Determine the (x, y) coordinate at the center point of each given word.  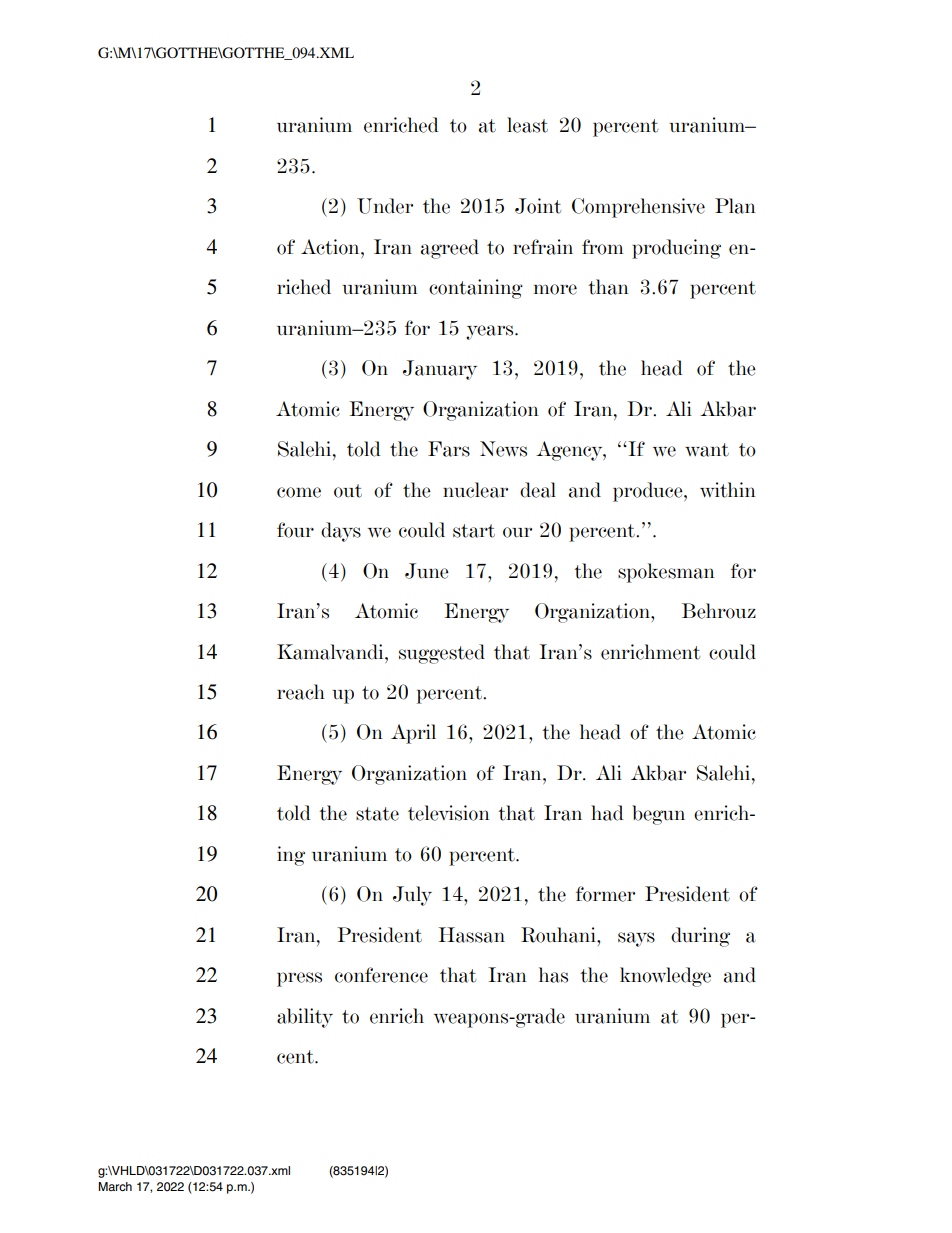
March (115, 1186)
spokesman (666, 573)
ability (305, 1018)
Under (385, 206)
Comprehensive (638, 208)
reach (301, 692)
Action (331, 247)
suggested (442, 654)
